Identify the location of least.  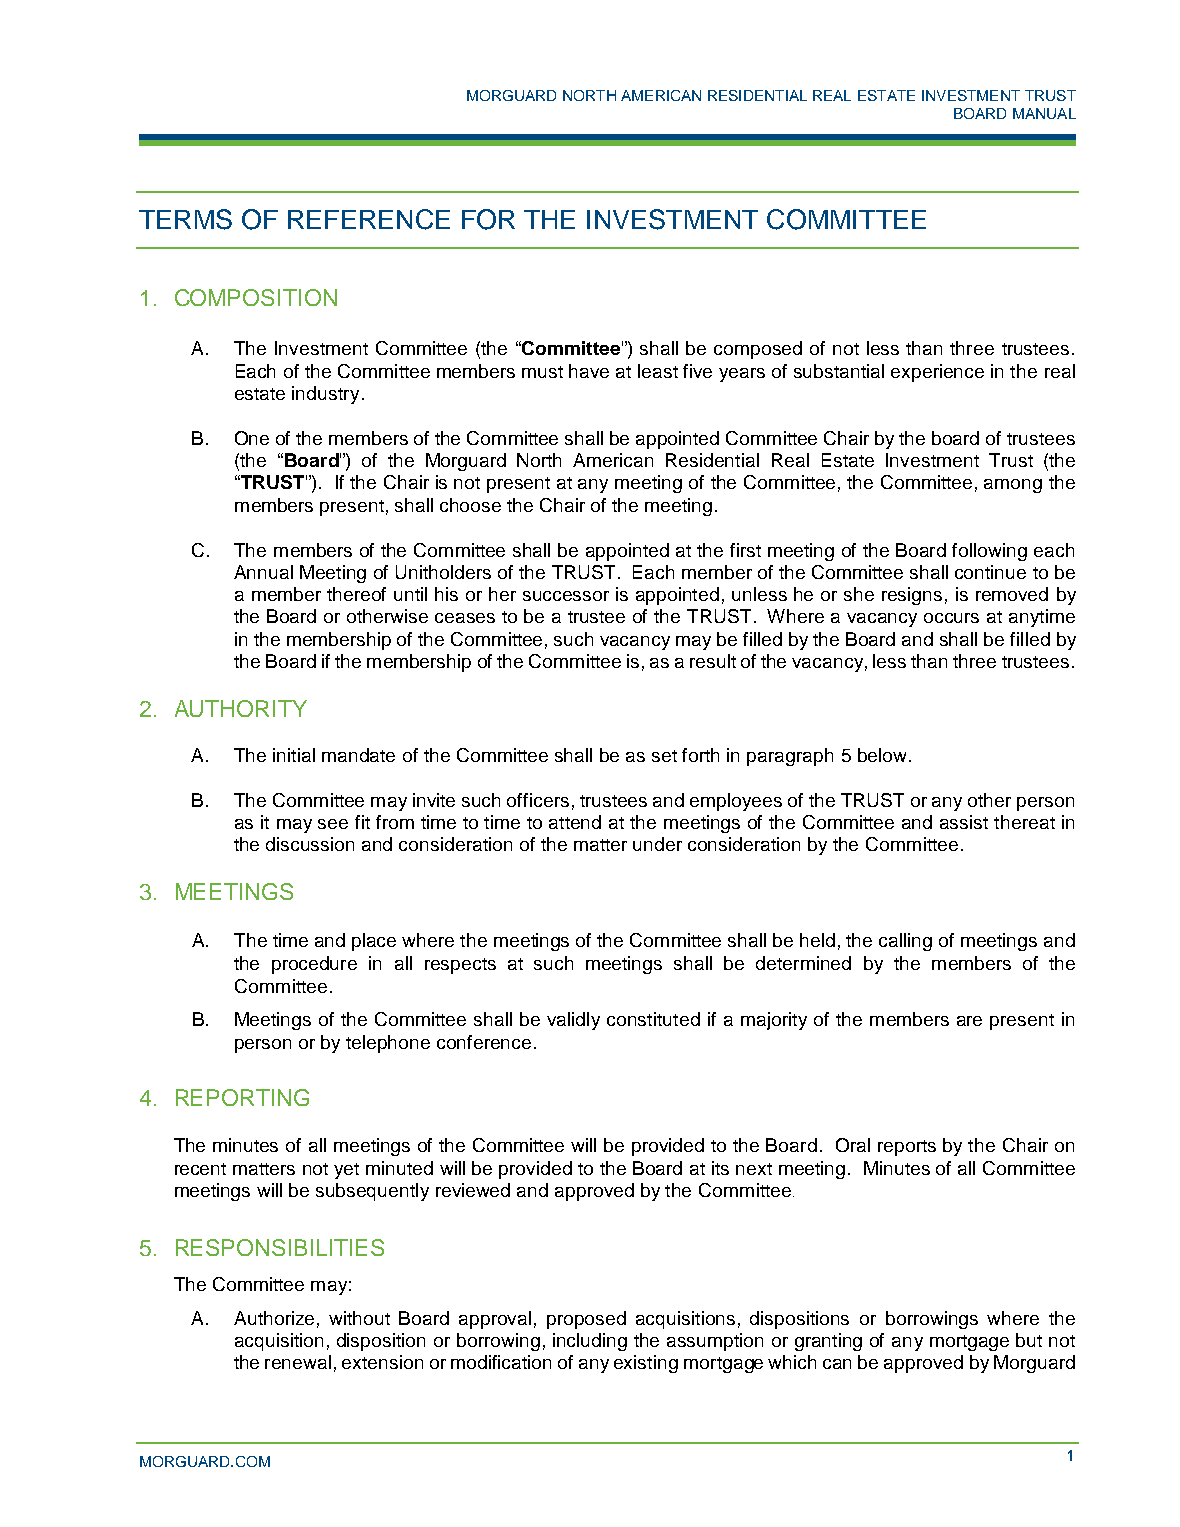
(658, 371).
